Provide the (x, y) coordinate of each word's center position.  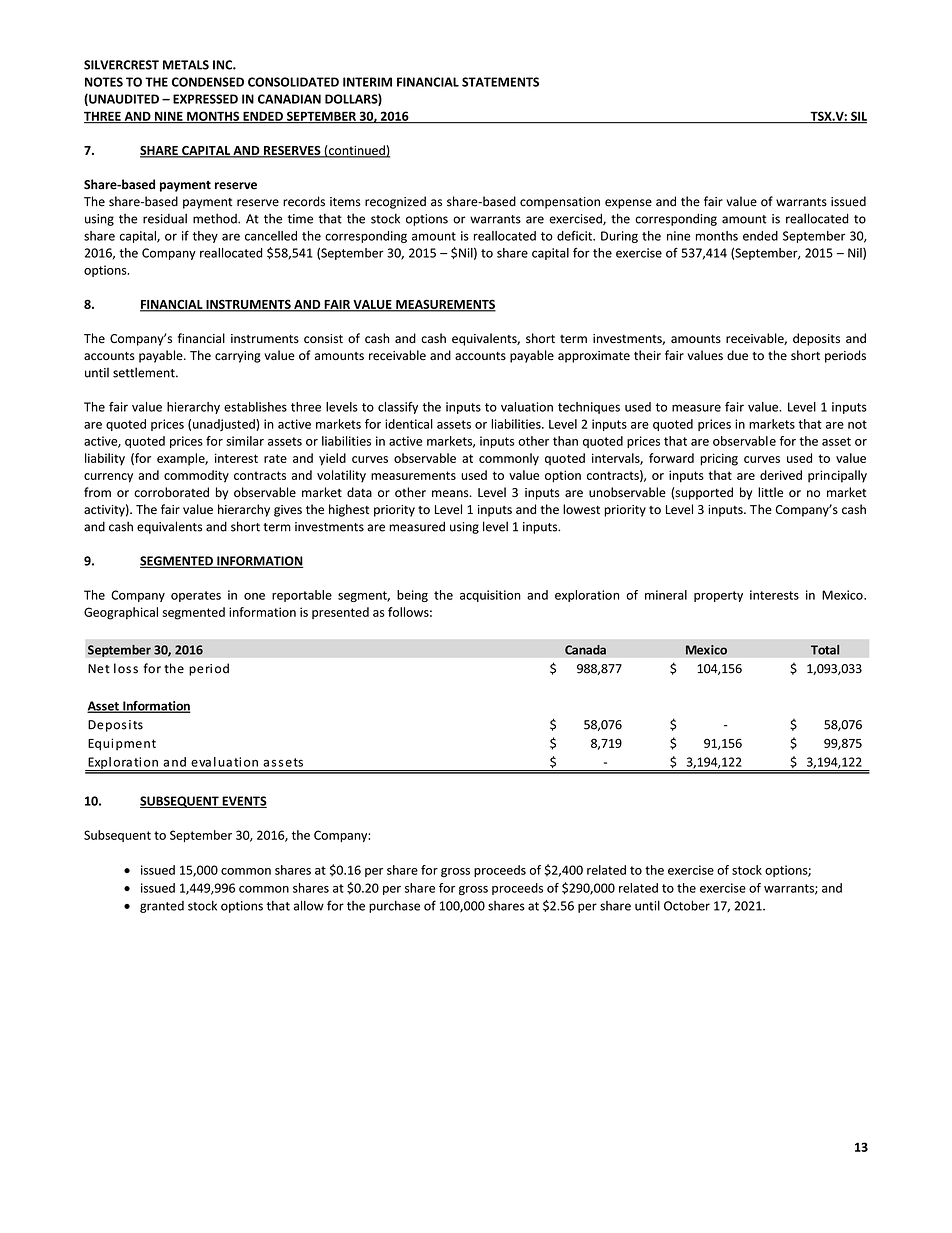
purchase (394, 907)
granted (162, 907)
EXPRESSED (205, 99)
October (687, 905)
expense (628, 204)
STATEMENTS (500, 82)
